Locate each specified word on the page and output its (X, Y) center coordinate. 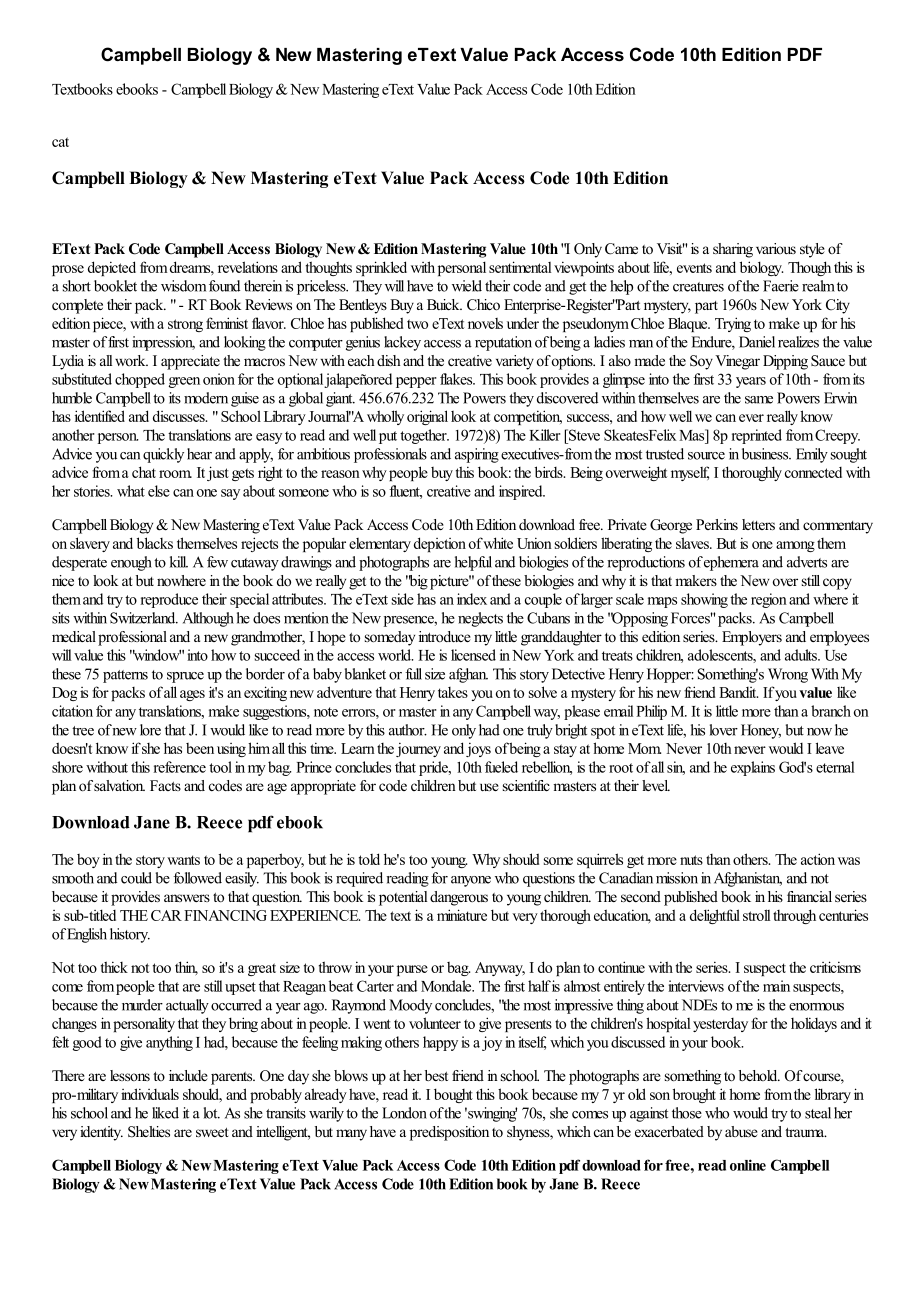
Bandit (738, 692)
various (776, 248)
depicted (112, 268)
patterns (125, 676)
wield (467, 286)
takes (453, 692)
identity (101, 1133)
